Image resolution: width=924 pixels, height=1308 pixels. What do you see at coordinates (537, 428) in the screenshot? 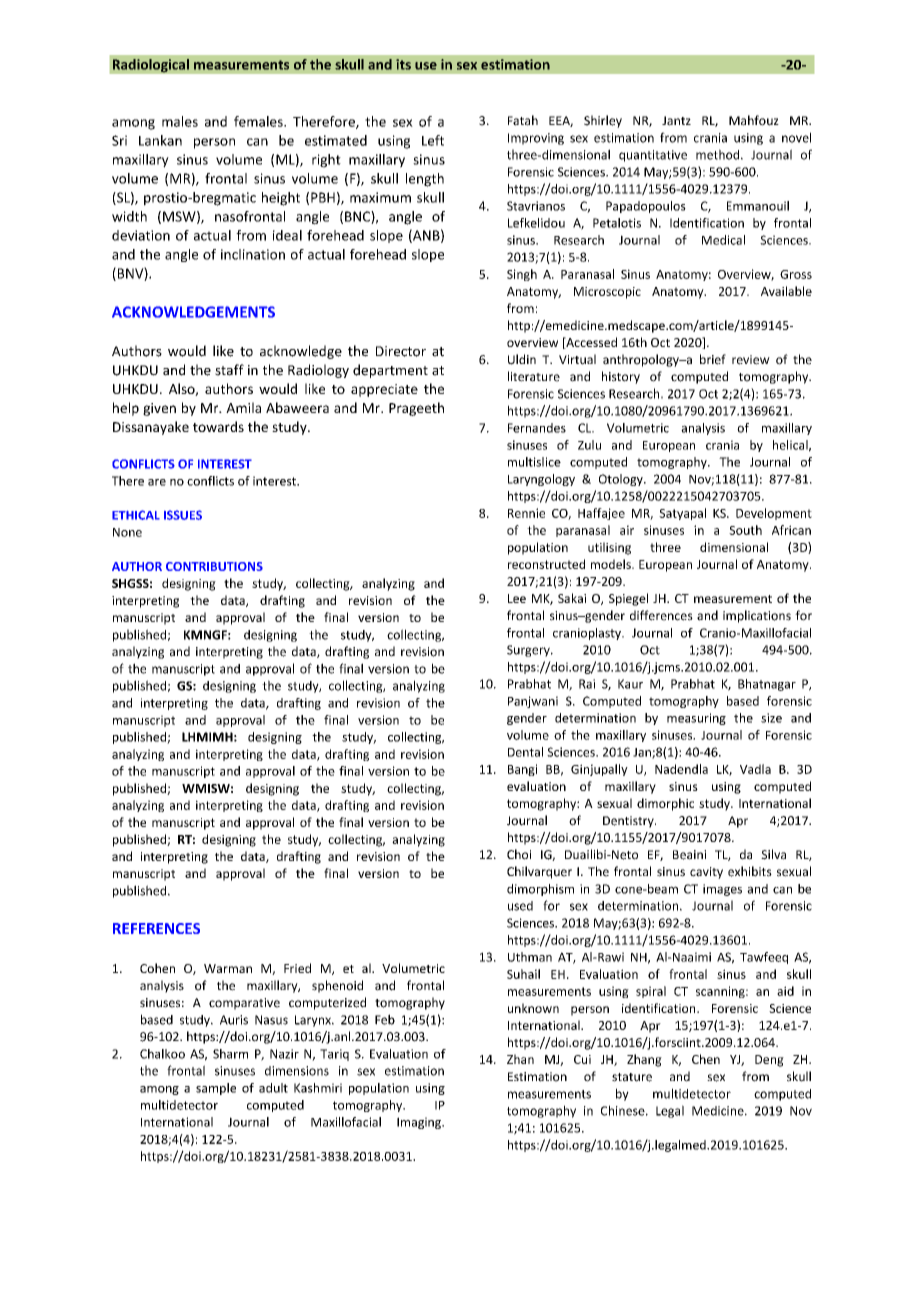
I see `Fernandes` at bounding box center [537, 428].
